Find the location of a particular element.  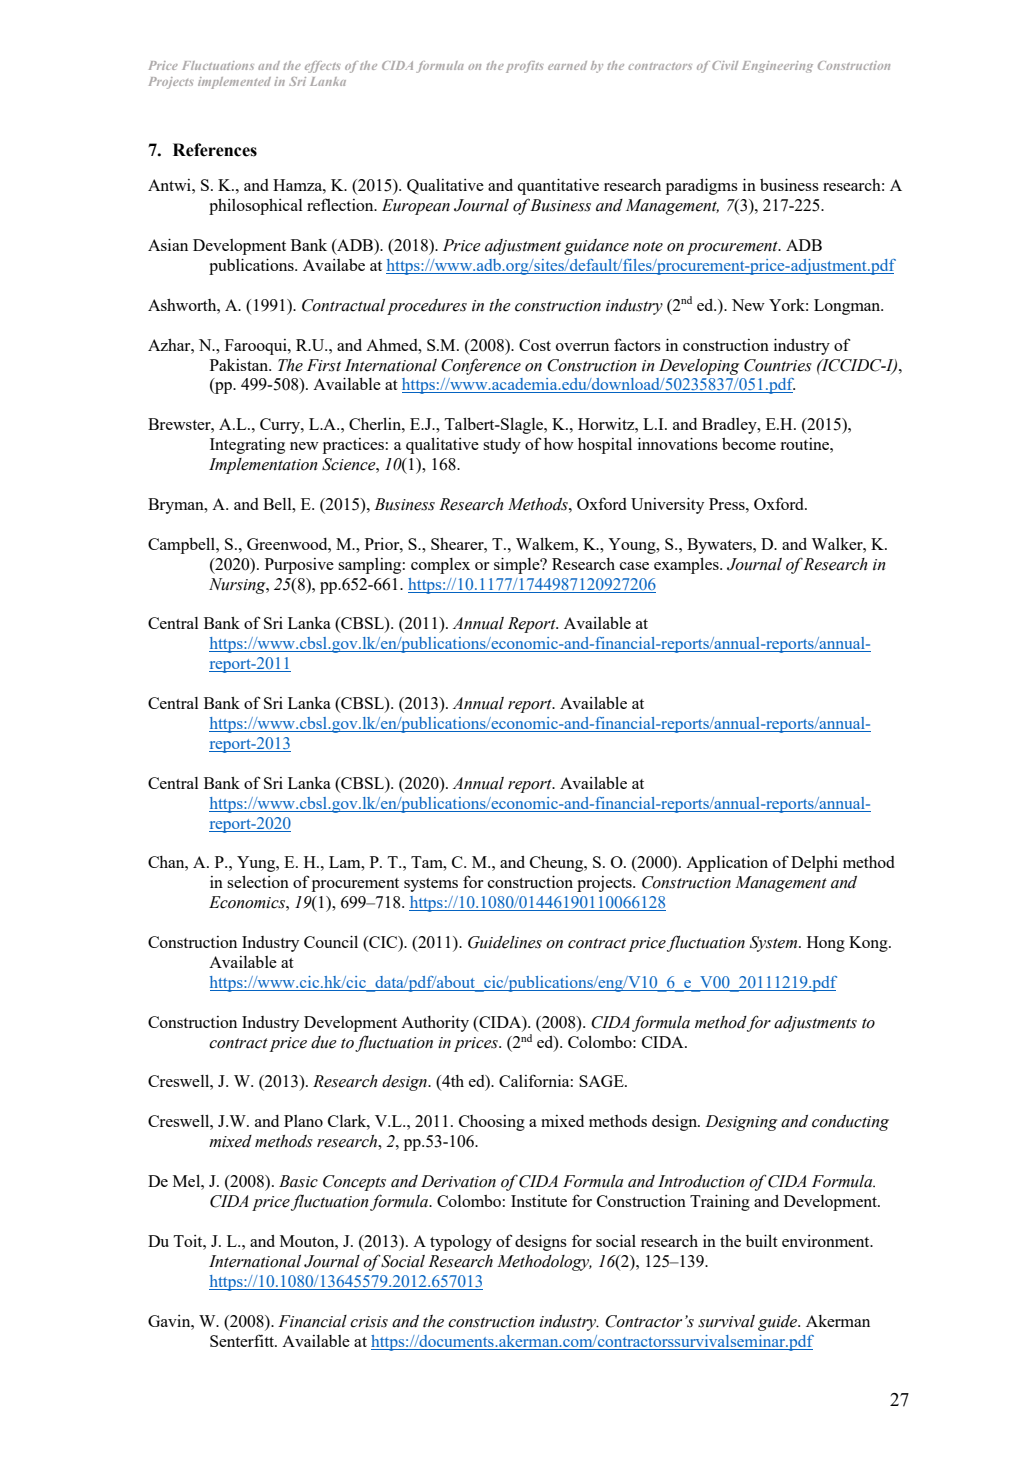

Engineering is located at coordinates (777, 67).
